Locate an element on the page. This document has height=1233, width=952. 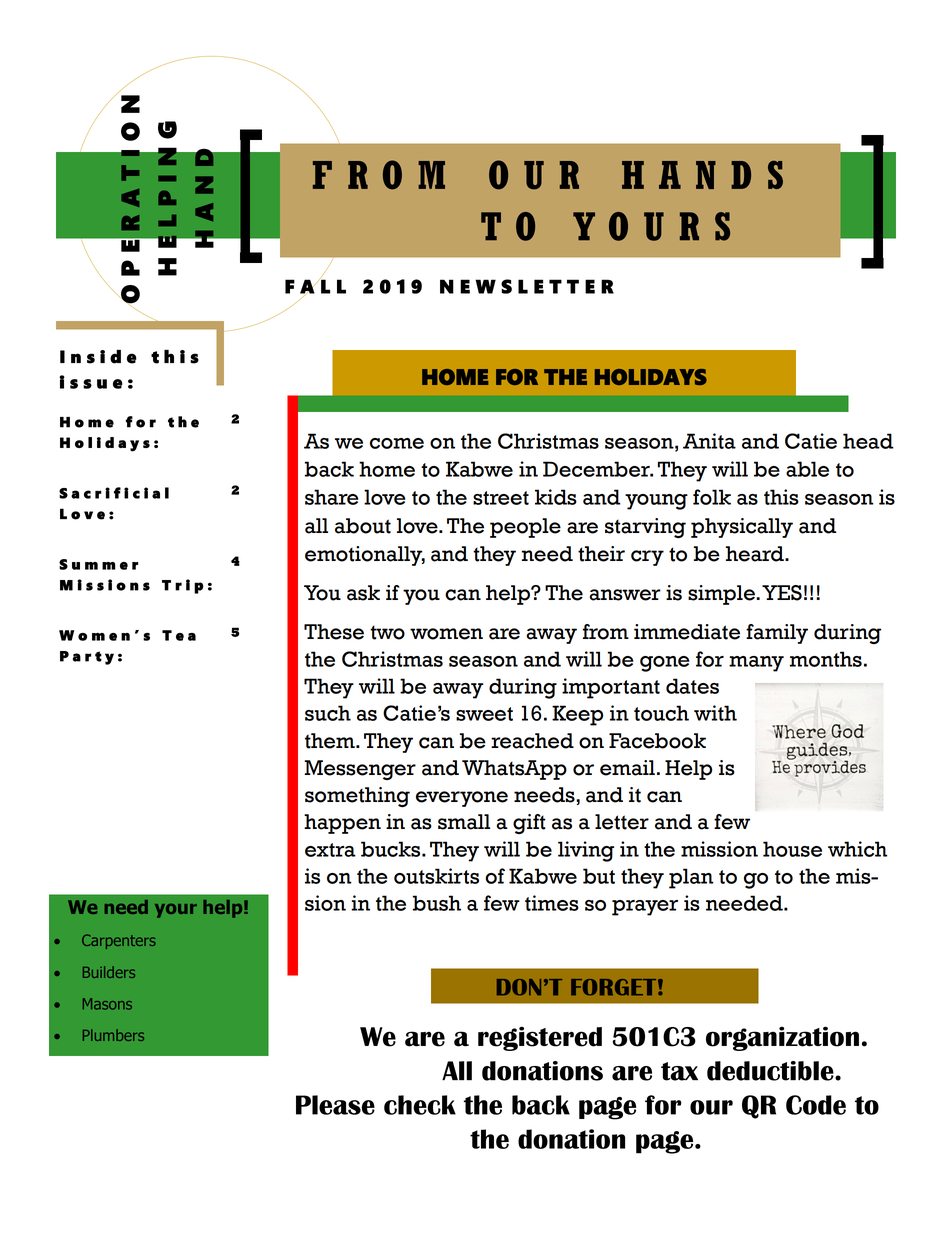
Facebook is located at coordinates (657, 741).
